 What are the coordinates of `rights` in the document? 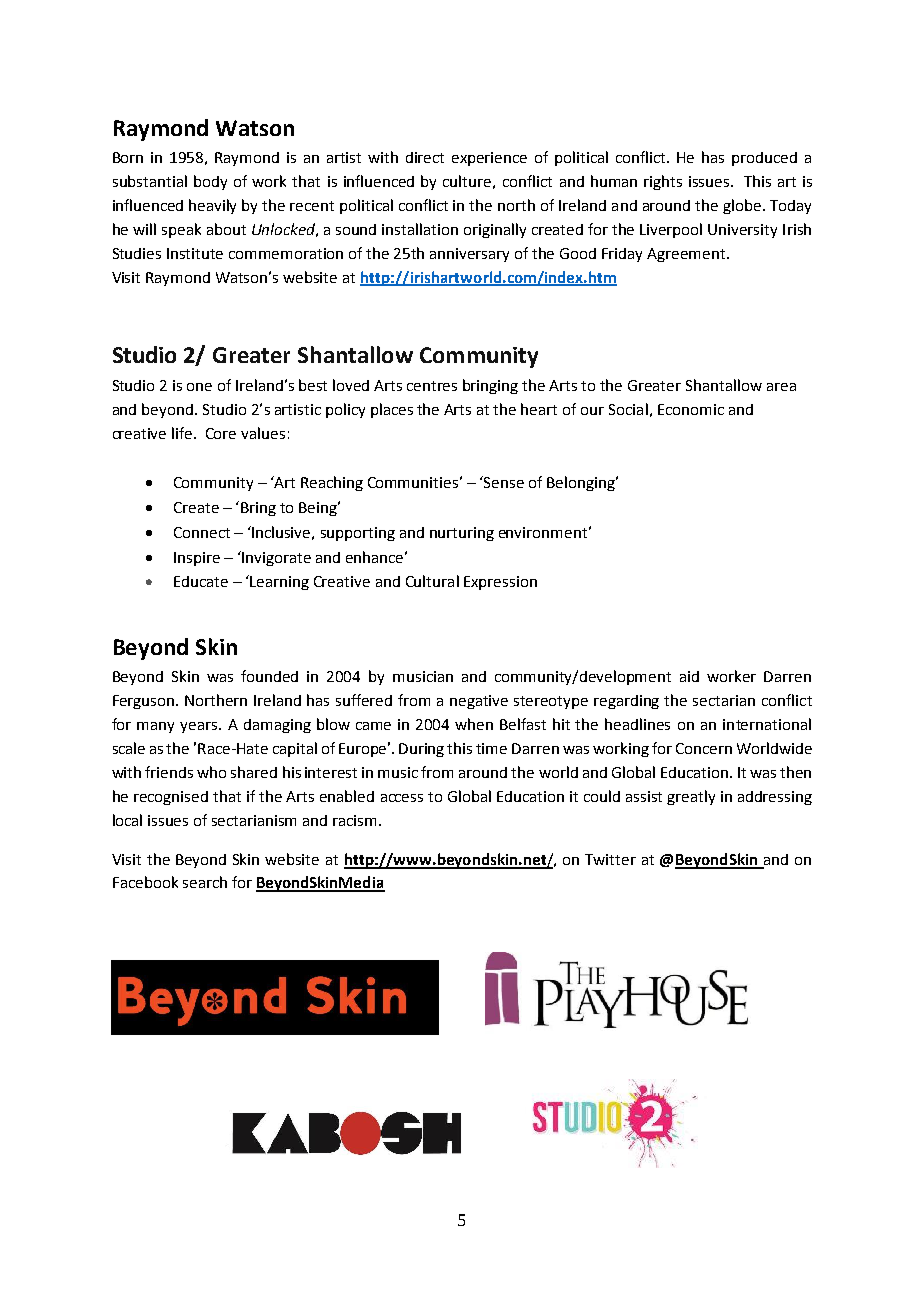 It's located at (663, 182).
